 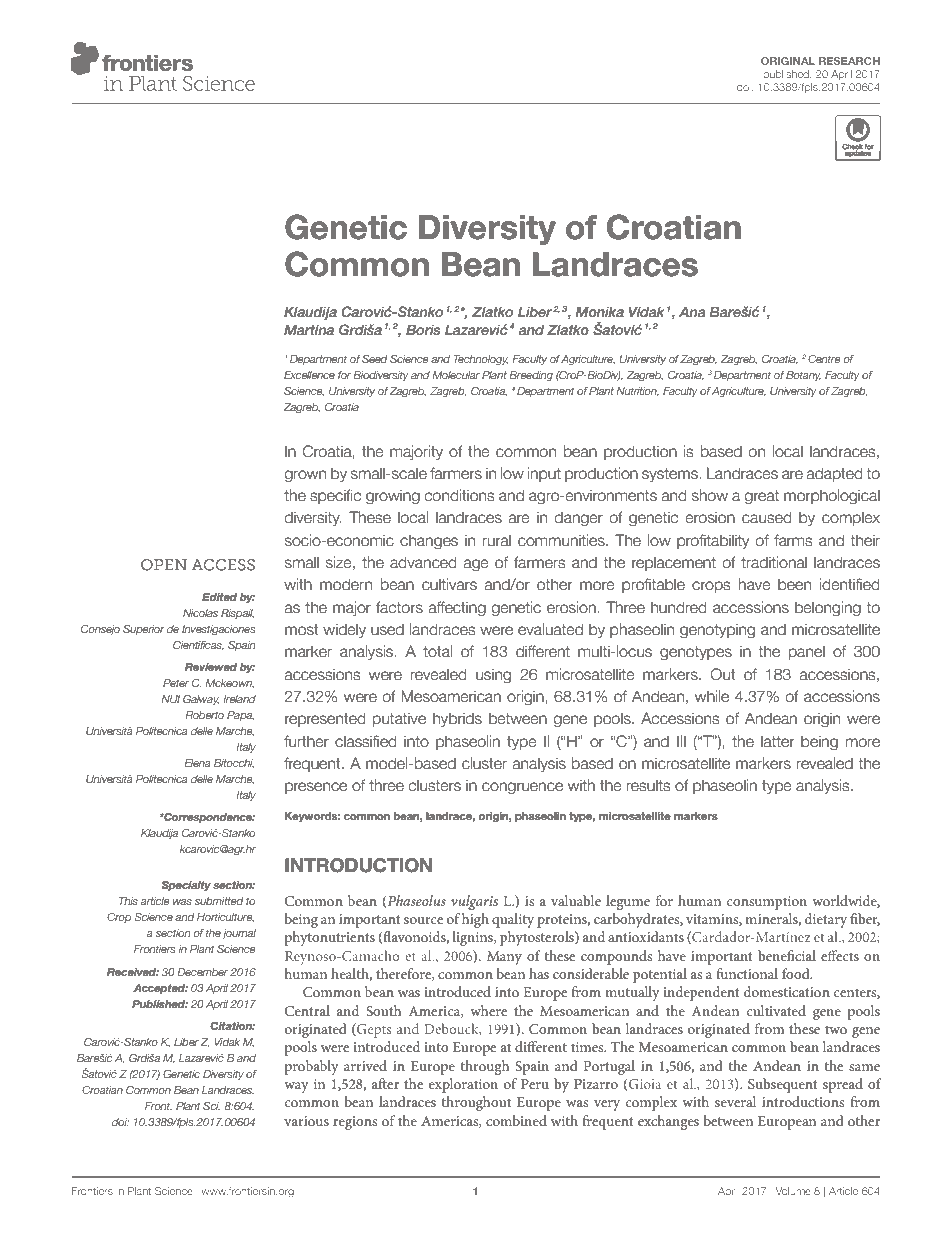 What do you see at coordinates (460, 495) in the screenshot?
I see `conditions` at bounding box center [460, 495].
